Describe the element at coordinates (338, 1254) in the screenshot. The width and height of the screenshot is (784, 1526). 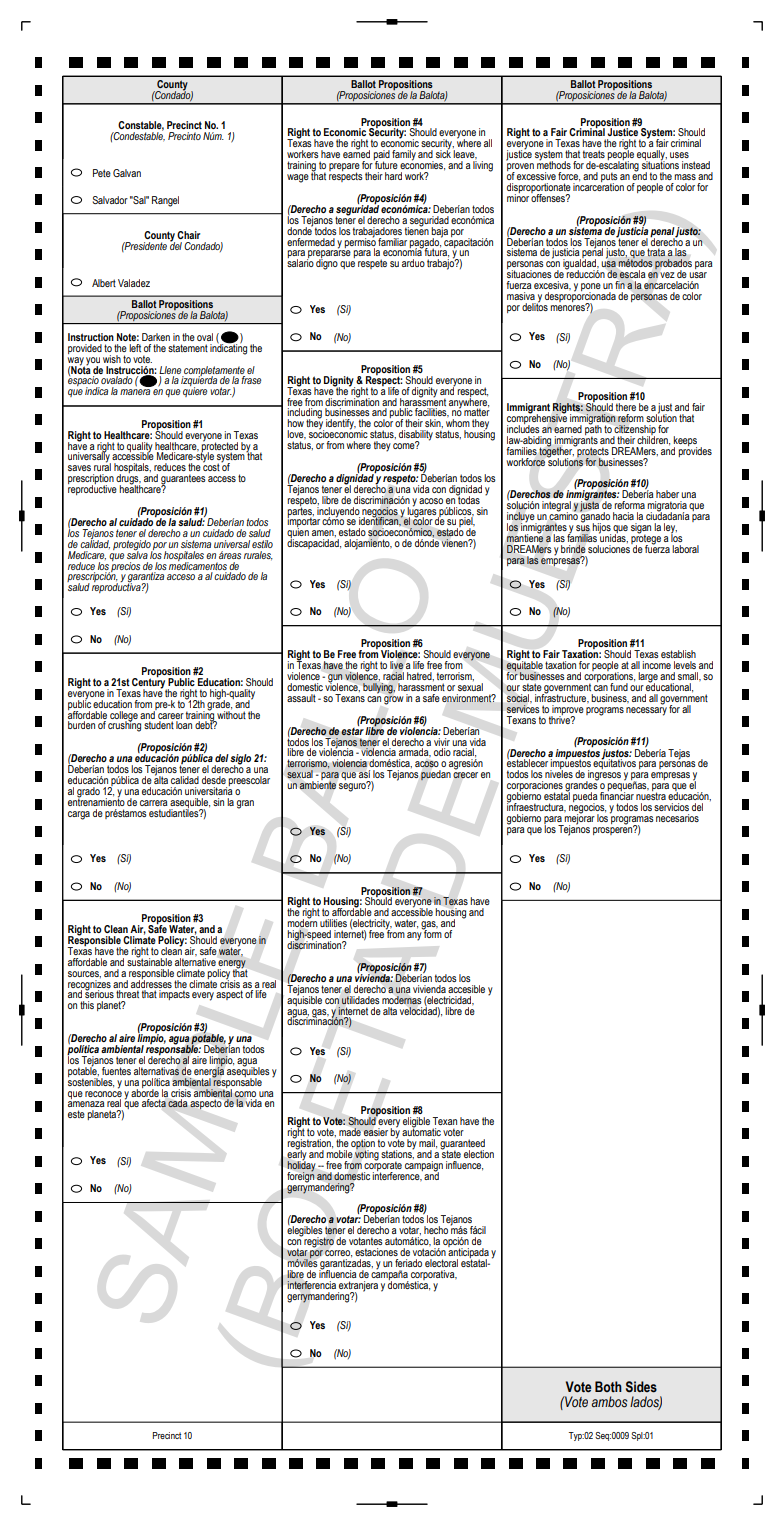
I see `correo` at that location.
